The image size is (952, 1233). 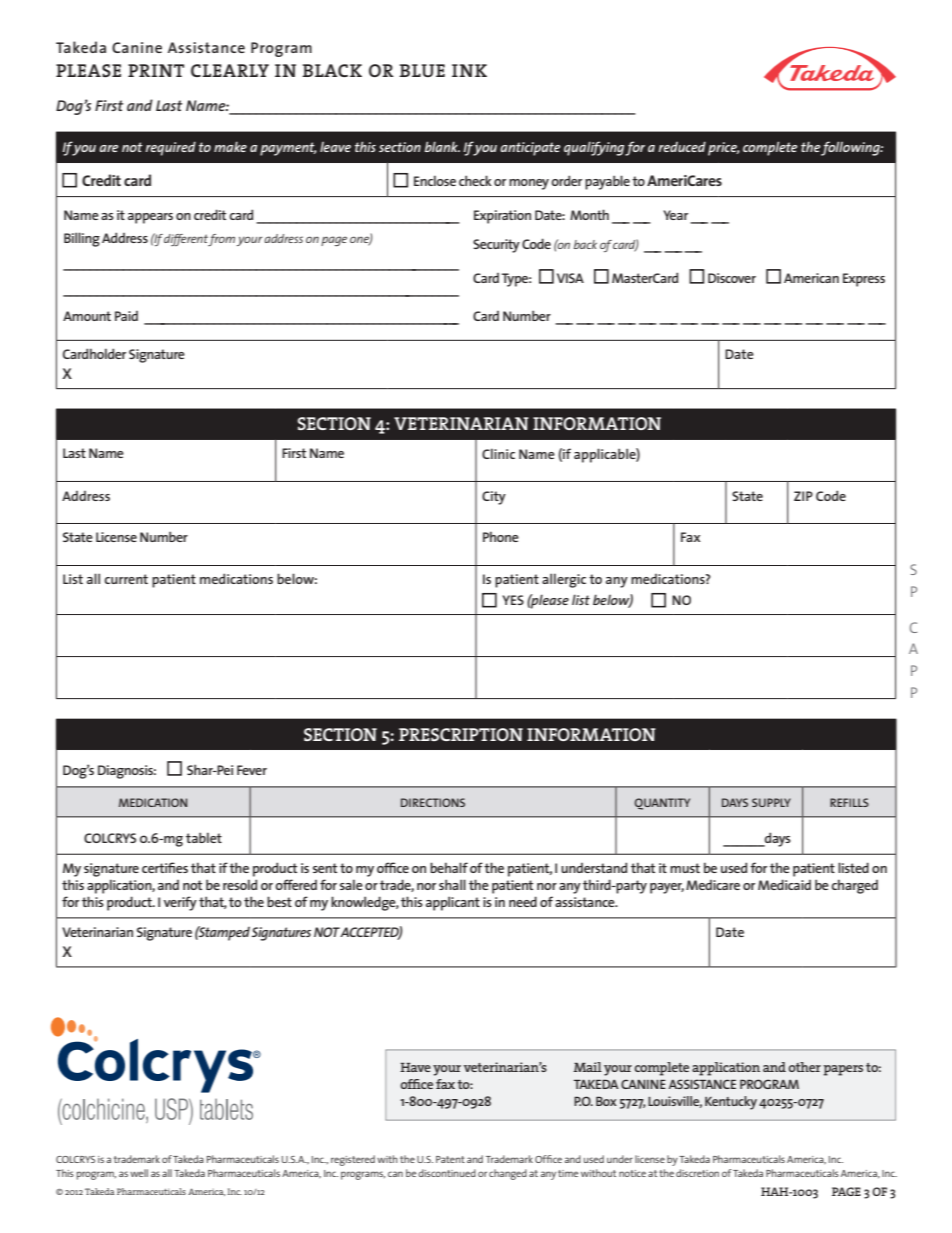 What do you see at coordinates (156, 70) in the page?
I see `PRINT` at bounding box center [156, 70].
